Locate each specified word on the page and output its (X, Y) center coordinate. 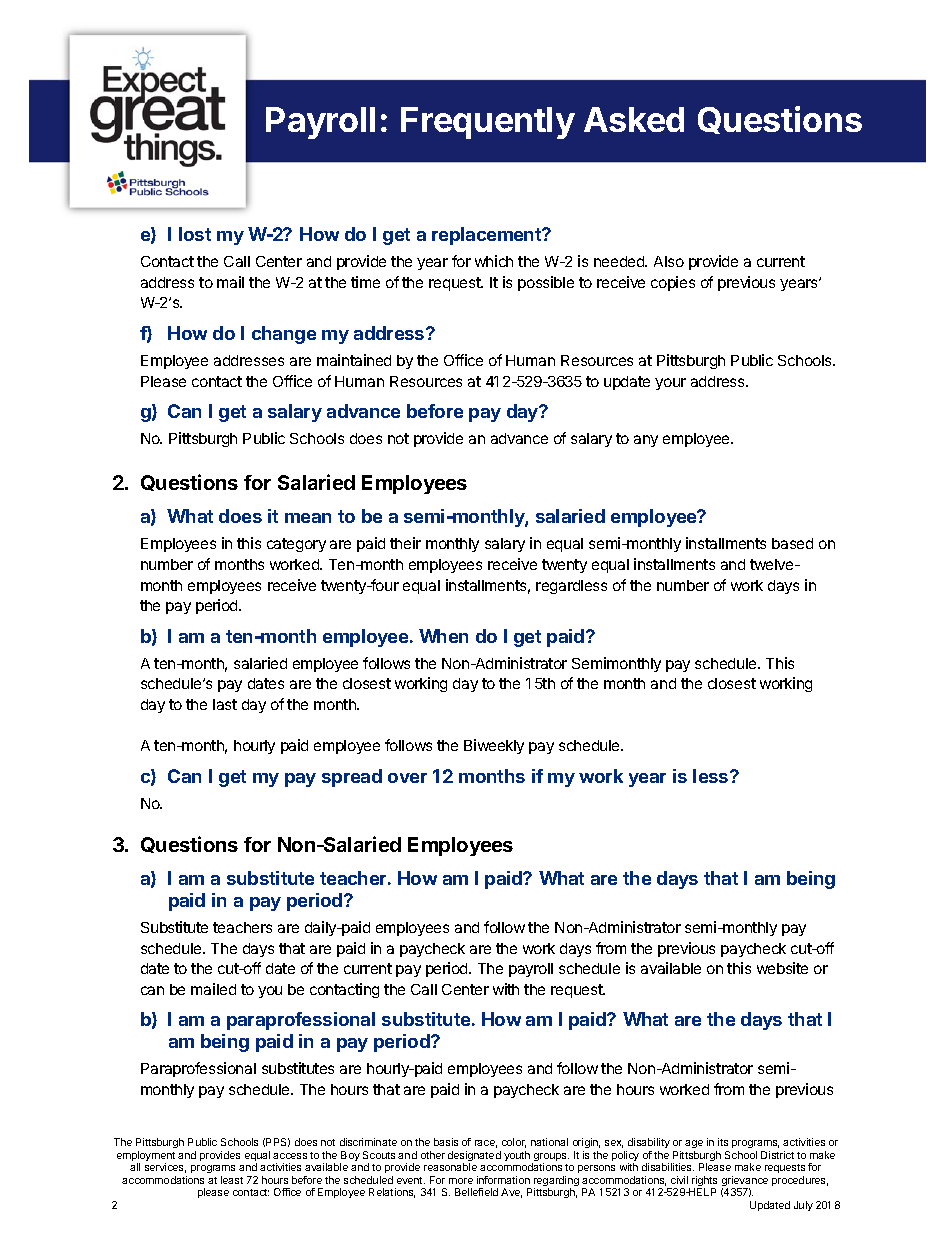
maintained (354, 360)
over (407, 778)
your (670, 384)
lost (195, 234)
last (225, 704)
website (782, 968)
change (284, 335)
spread (352, 778)
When (443, 636)
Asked (634, 119)
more (461, 1181)
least (232, 1180)
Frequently (488, 123)
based (792, 543)
